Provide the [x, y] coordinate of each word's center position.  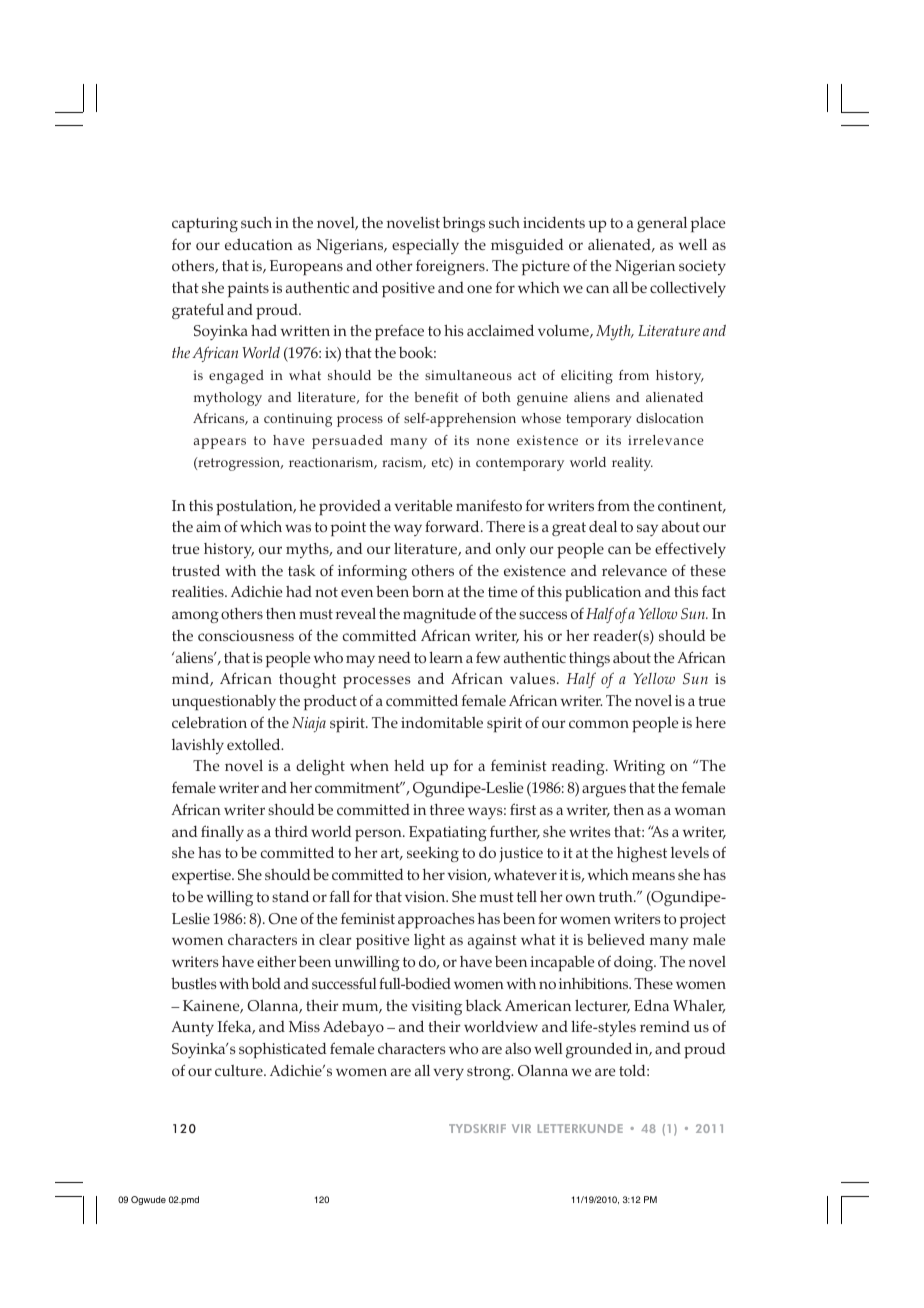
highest [642, 854]
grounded [599, 1050]
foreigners [451, 267]
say [647, 530]
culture [240, 1070]
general [662, 224]
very [449, 1074]
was [298, 528]
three [447, 809]
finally [222, 833]
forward [453, 526]
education [259, 244]
